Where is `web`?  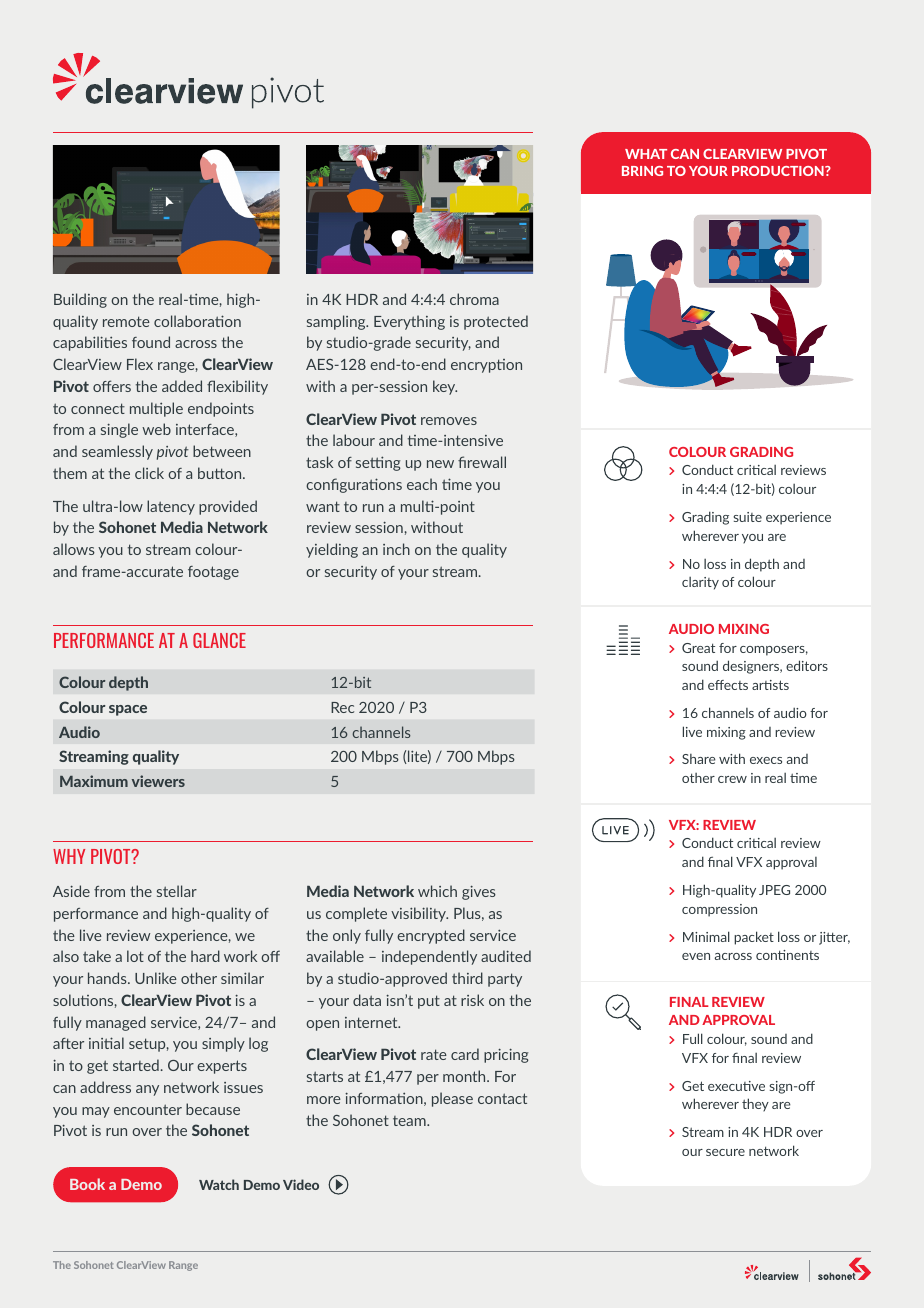
web is located at coordinates (156, 429).
